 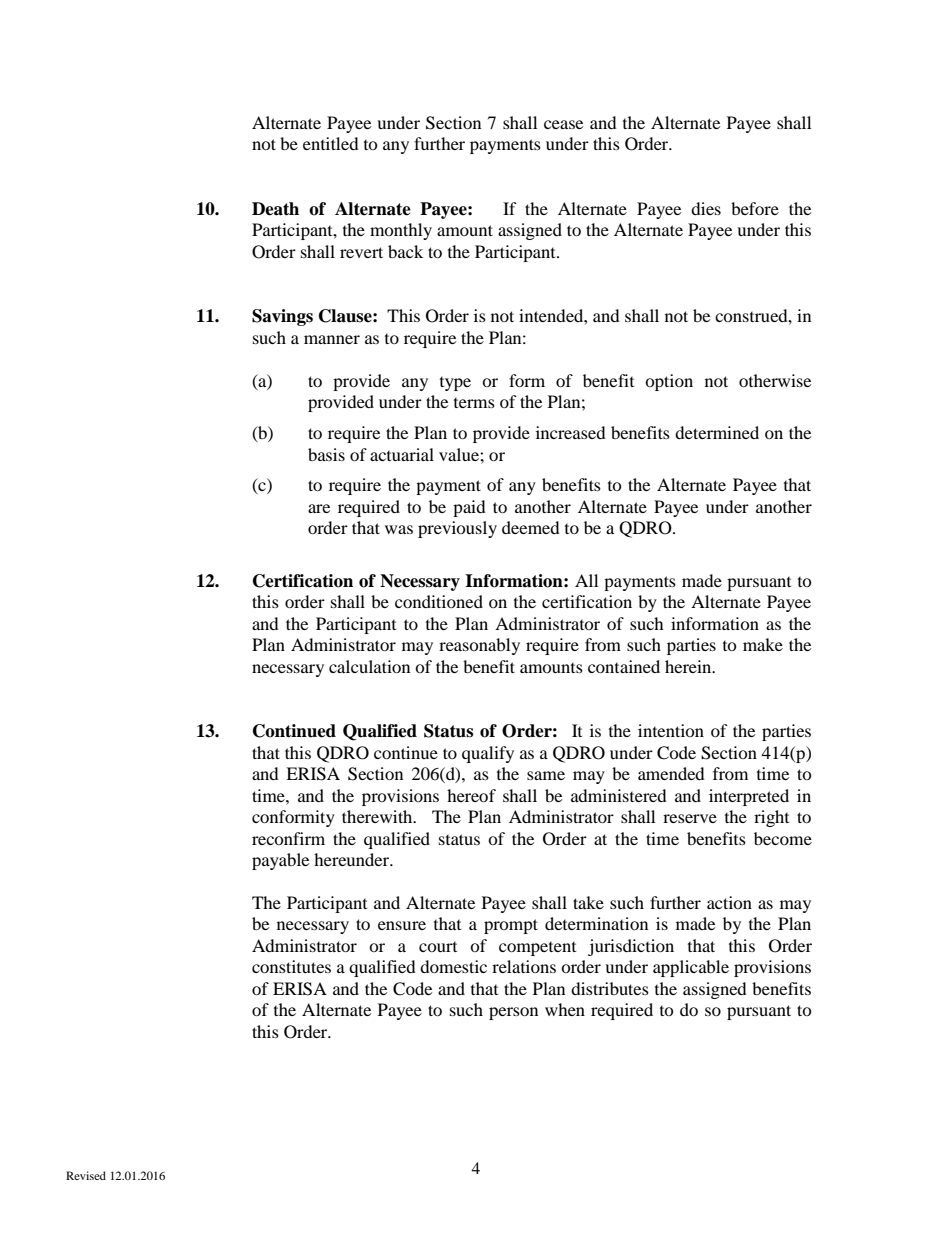 What do you see at coordinates (369, 666) in the screenshot?
I see `calculation` at bounding box center [369, 666].
